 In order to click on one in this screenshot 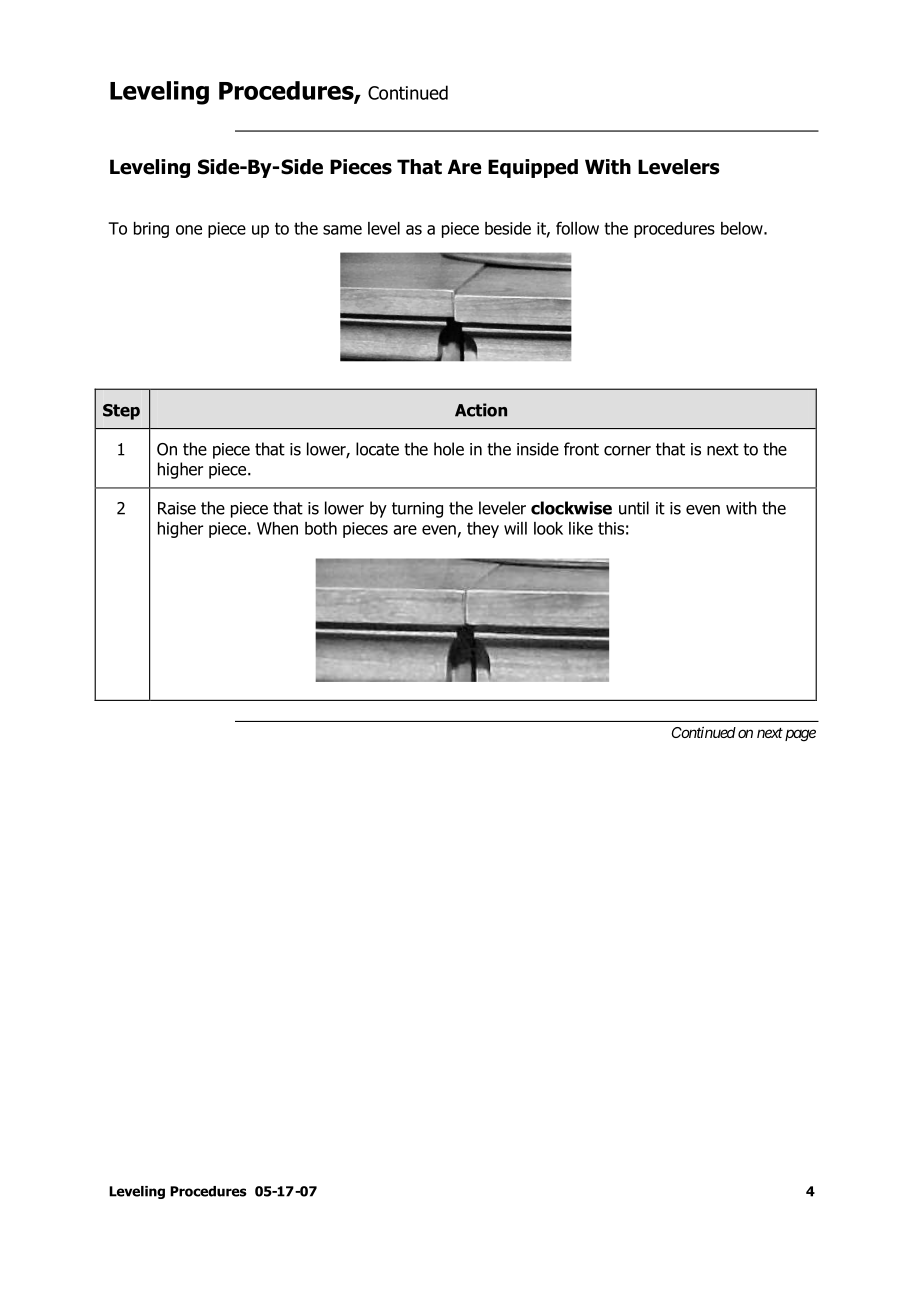, I will do `click(189, 230)`.
